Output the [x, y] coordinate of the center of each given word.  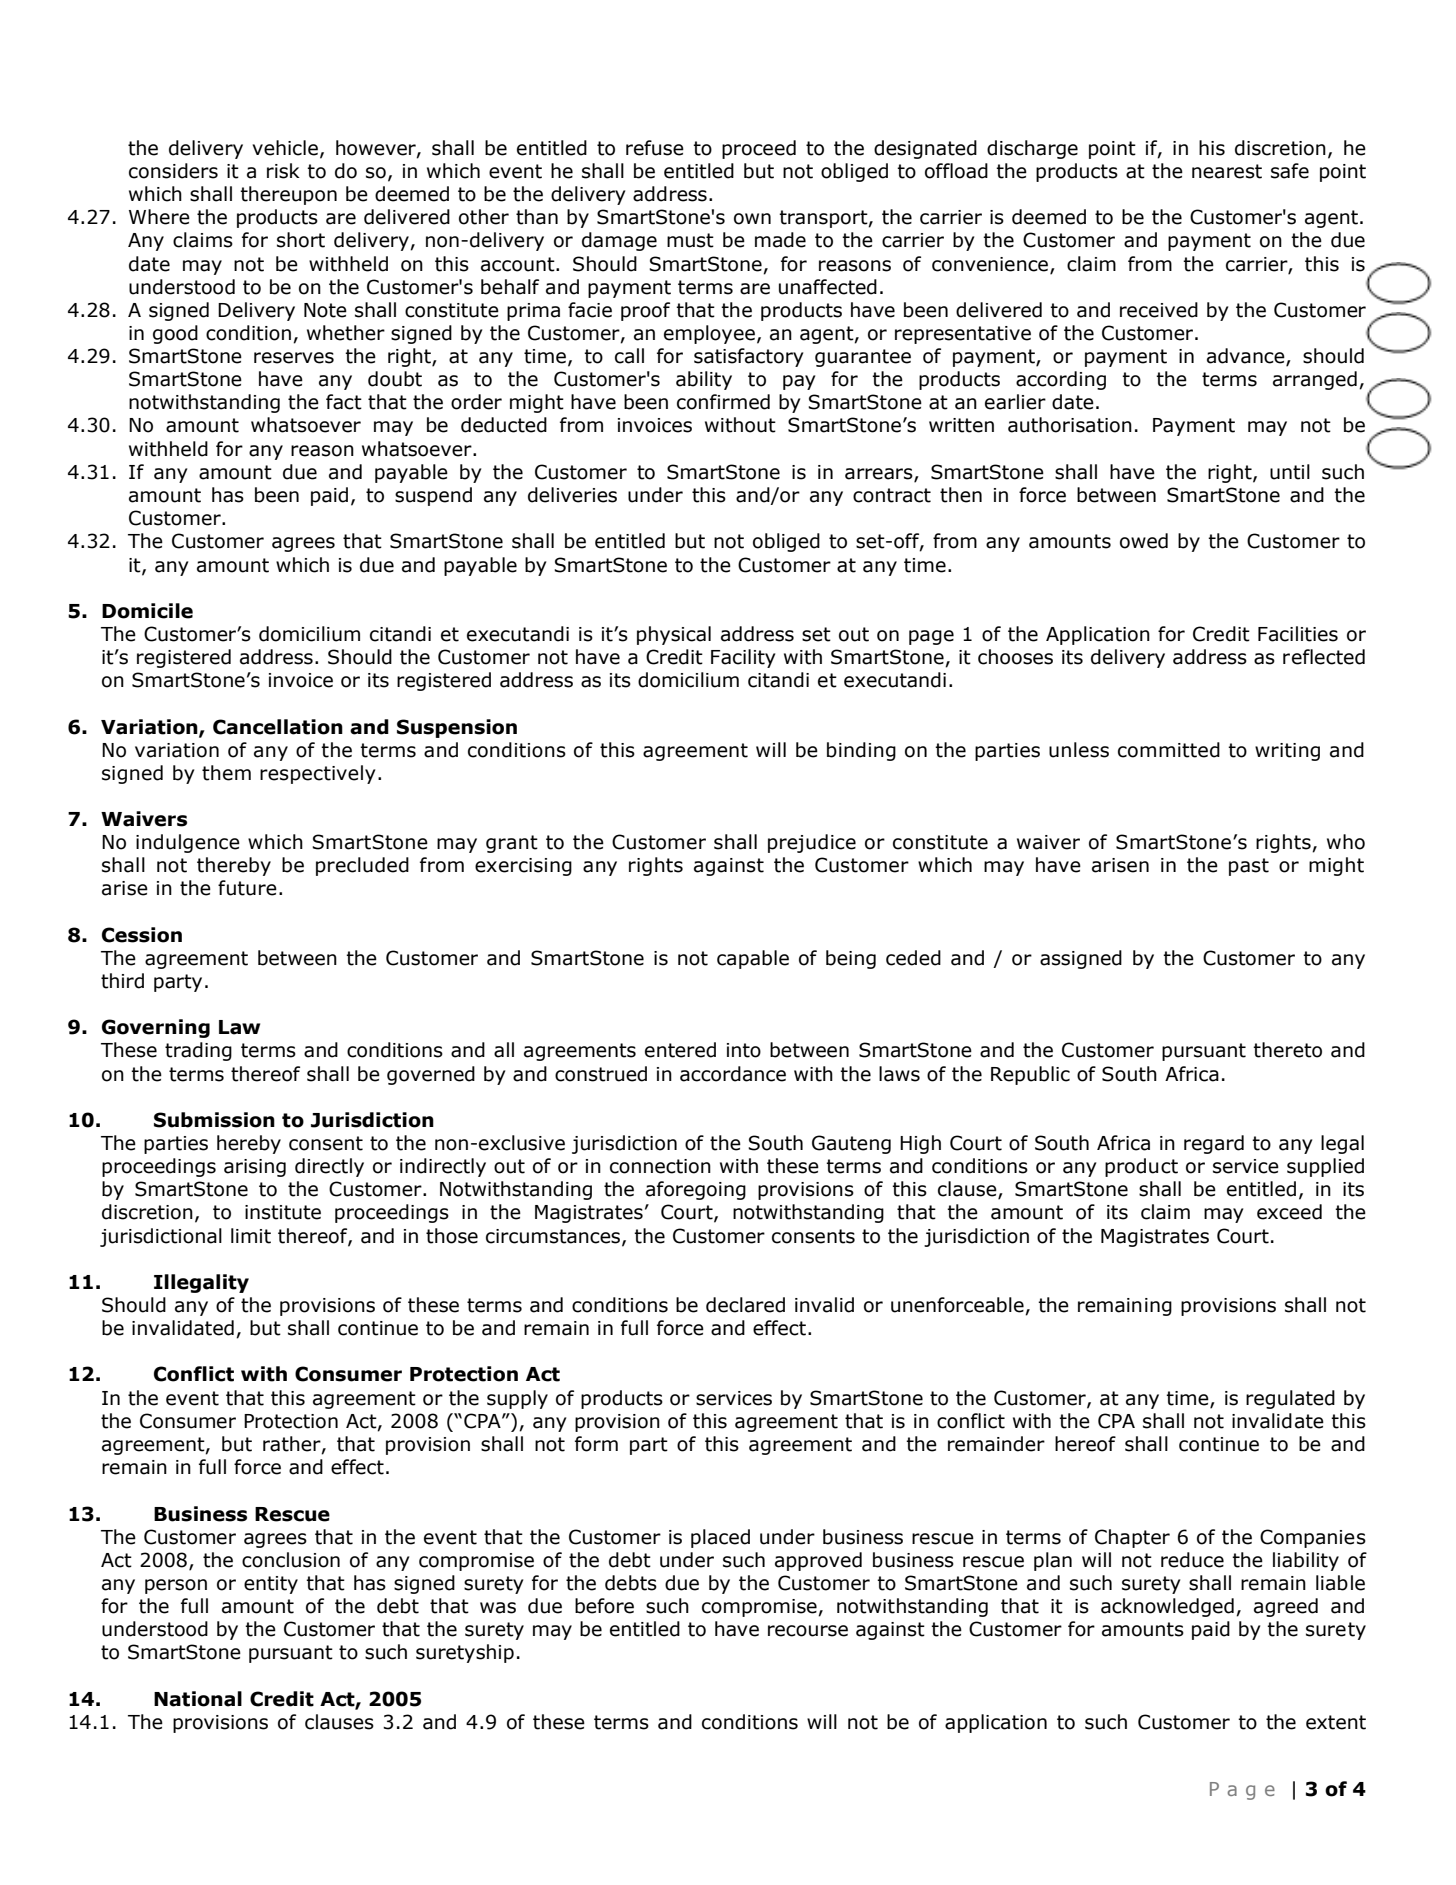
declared [745, 1305]
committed [1169, 750]
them [226, 773]
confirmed [723, 402]
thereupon [288, 195]
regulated [1290, 1399]
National [198, 1699]
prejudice [812, 843]
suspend [433, 496]
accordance [733, 1074]
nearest [1227, 171]
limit [251, 1236]
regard [1214, 1144]
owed [1144, 541]
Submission [214, 1120]
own [752, 219]
